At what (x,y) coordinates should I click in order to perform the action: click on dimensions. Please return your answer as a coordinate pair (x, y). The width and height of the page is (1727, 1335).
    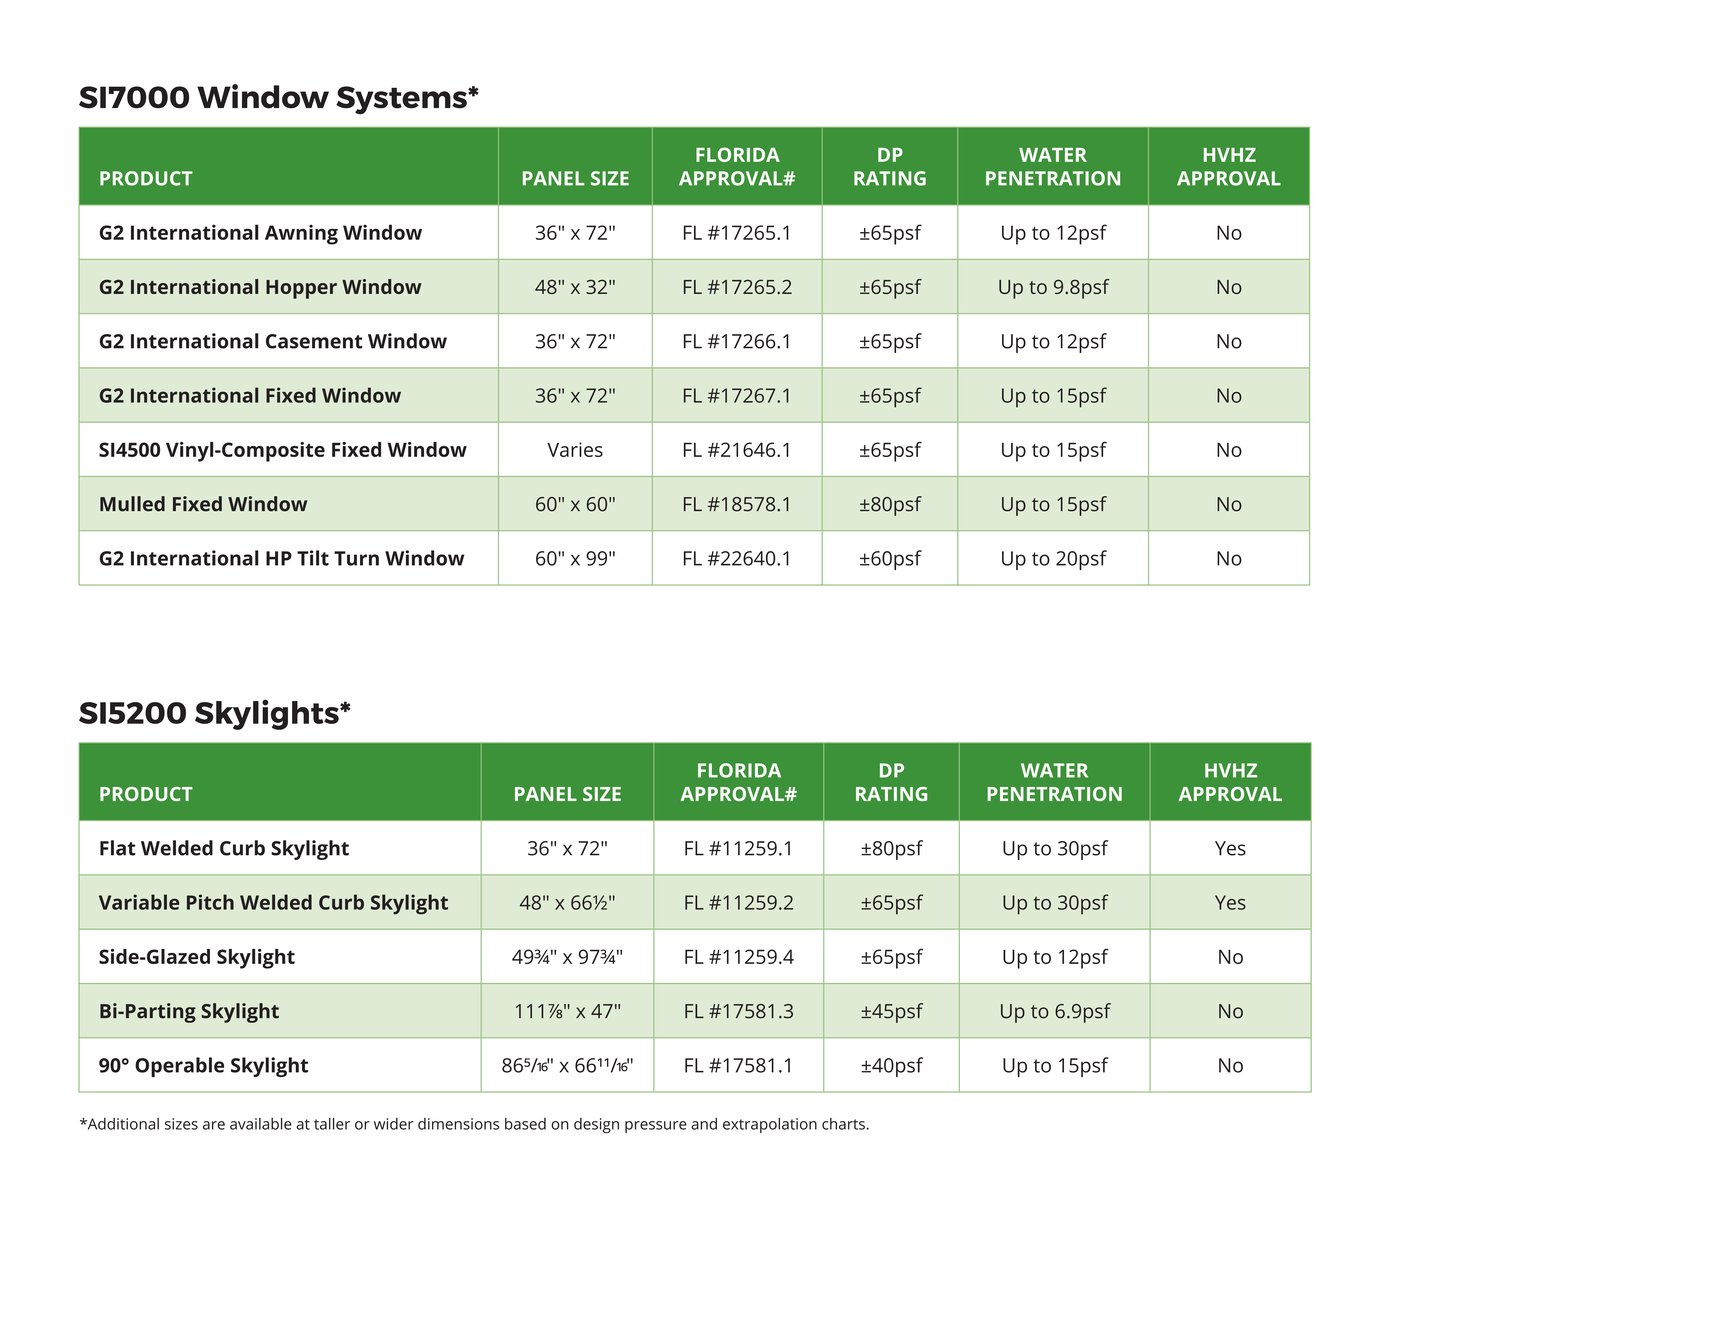
    Looking at the image, I should click on (458, 1124).
